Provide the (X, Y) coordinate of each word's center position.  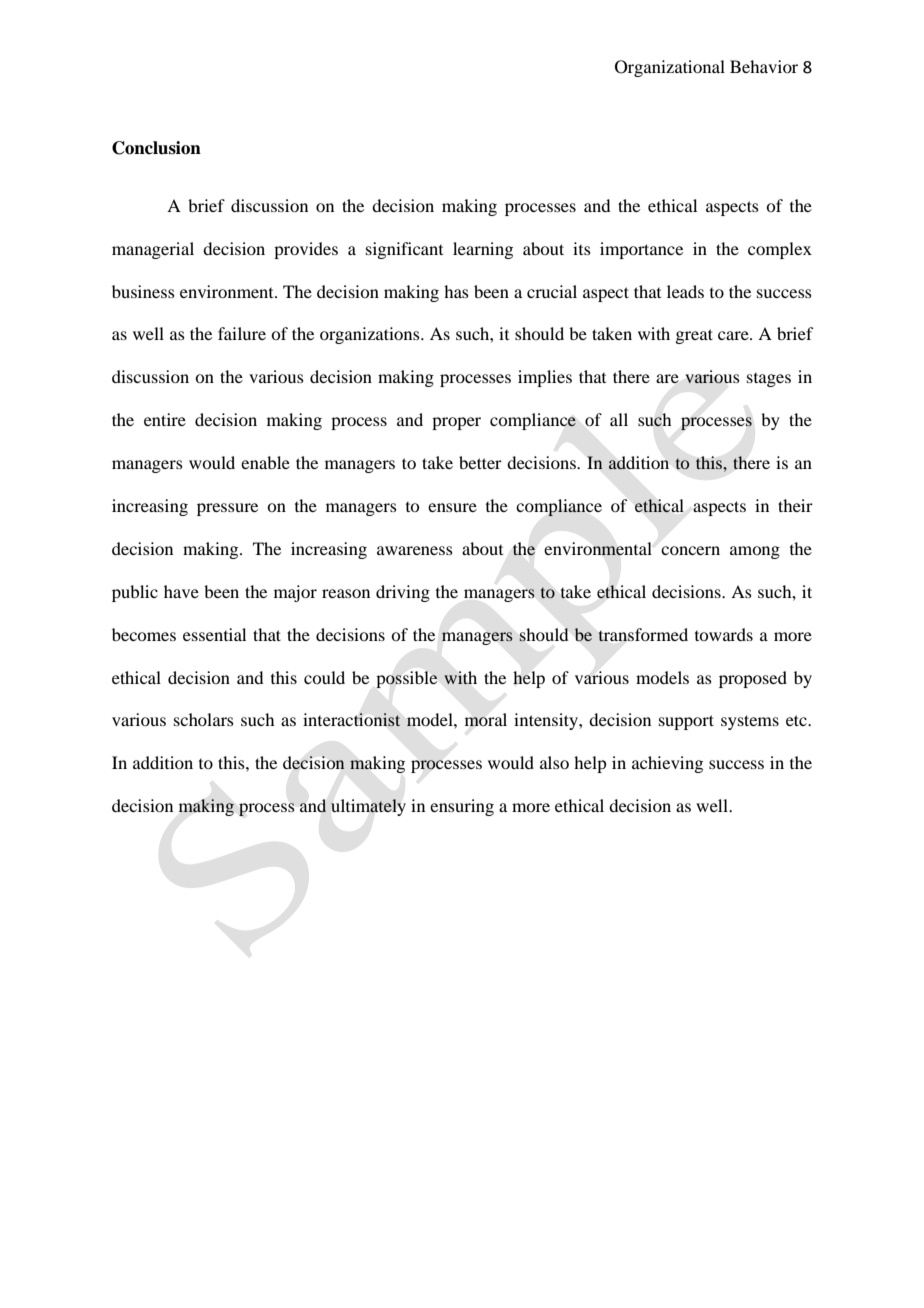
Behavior (764, 66)
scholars (204, 719)
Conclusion (156, 148)
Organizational (670, 68)
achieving (667, 764)
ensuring (462, 807)
